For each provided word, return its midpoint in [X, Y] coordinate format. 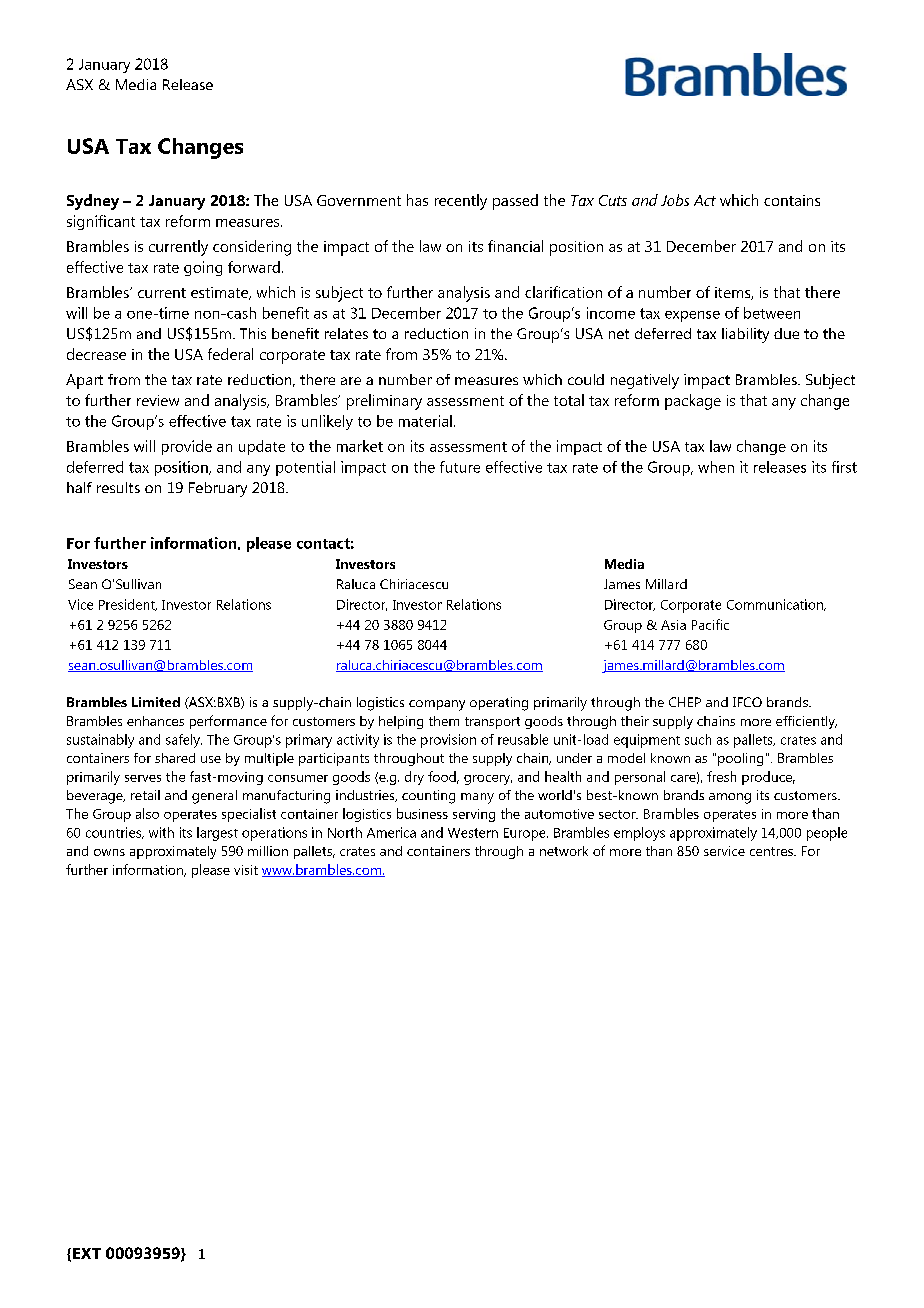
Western [473, 833]
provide [187, 447]
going [203, 268]
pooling [740, 759]
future [460, 467]
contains [792, 200]
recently [461, 202]
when [716, 467]
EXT [87, 1253]
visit [246, 870]
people [827, 834]
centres [772, 851]
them [444, 721]
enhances [155, 721]
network [564, 851]
